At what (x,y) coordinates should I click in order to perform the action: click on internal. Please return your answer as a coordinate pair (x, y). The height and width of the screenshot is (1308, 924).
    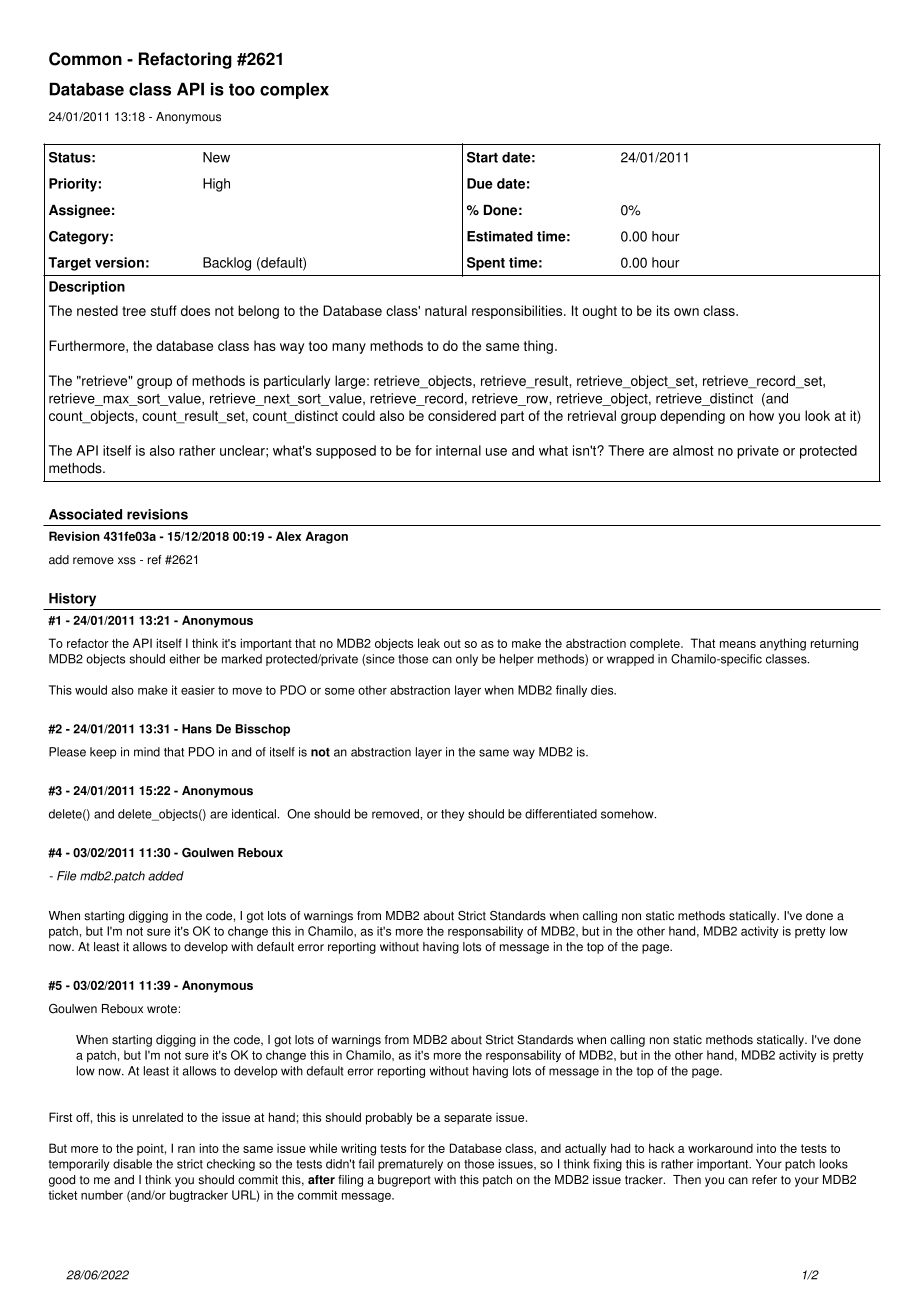
    Looking at the image, I should click on (458, 450).
